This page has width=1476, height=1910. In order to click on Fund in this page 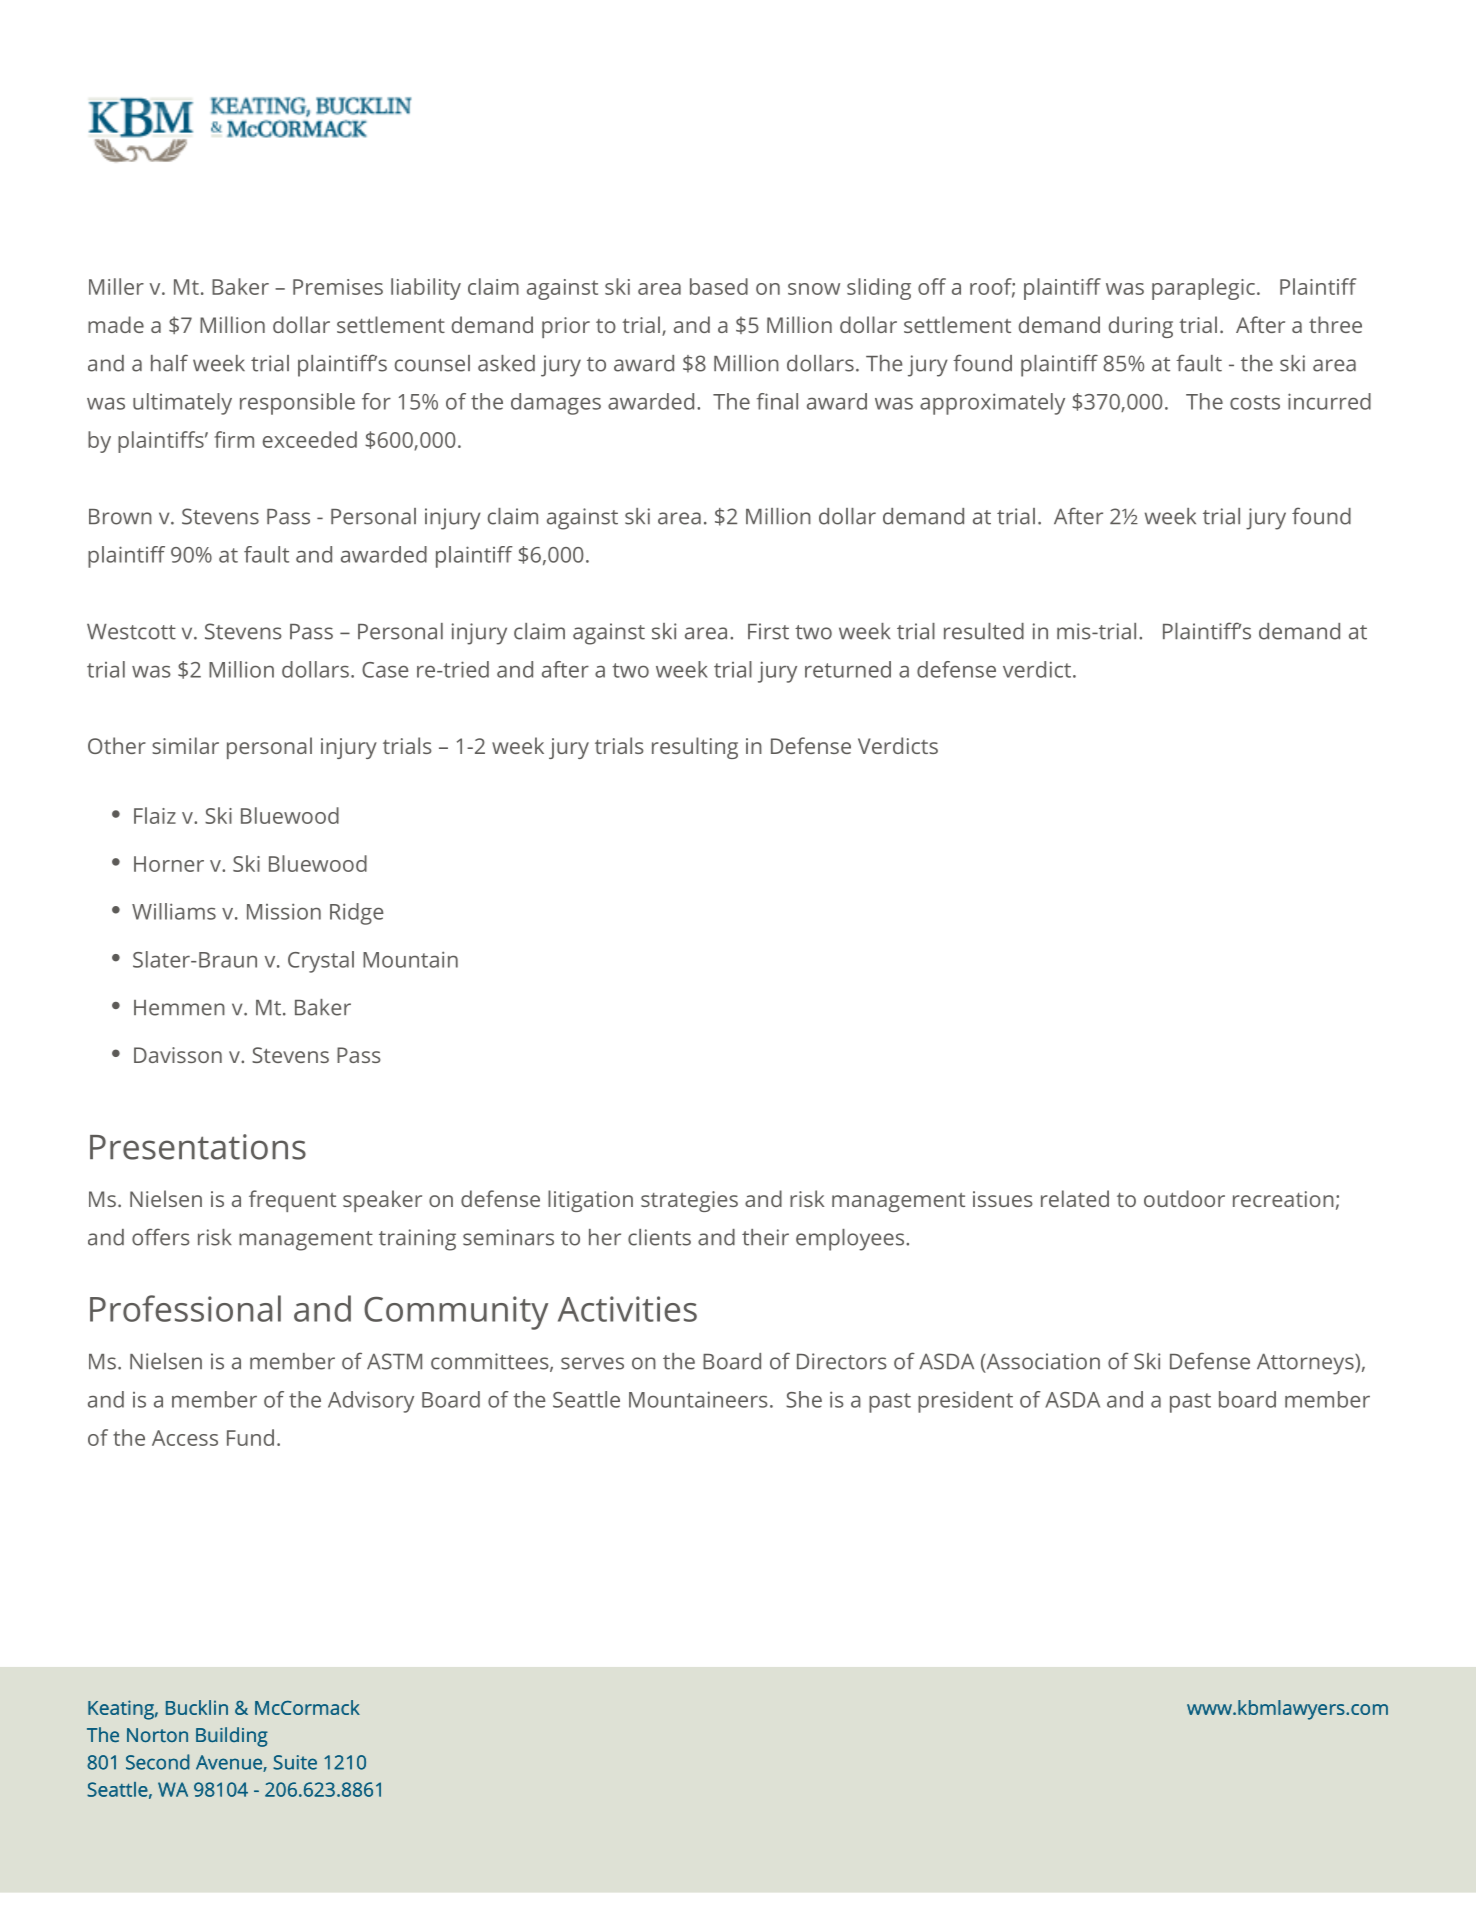, I will do `click(250, 1437)`.
